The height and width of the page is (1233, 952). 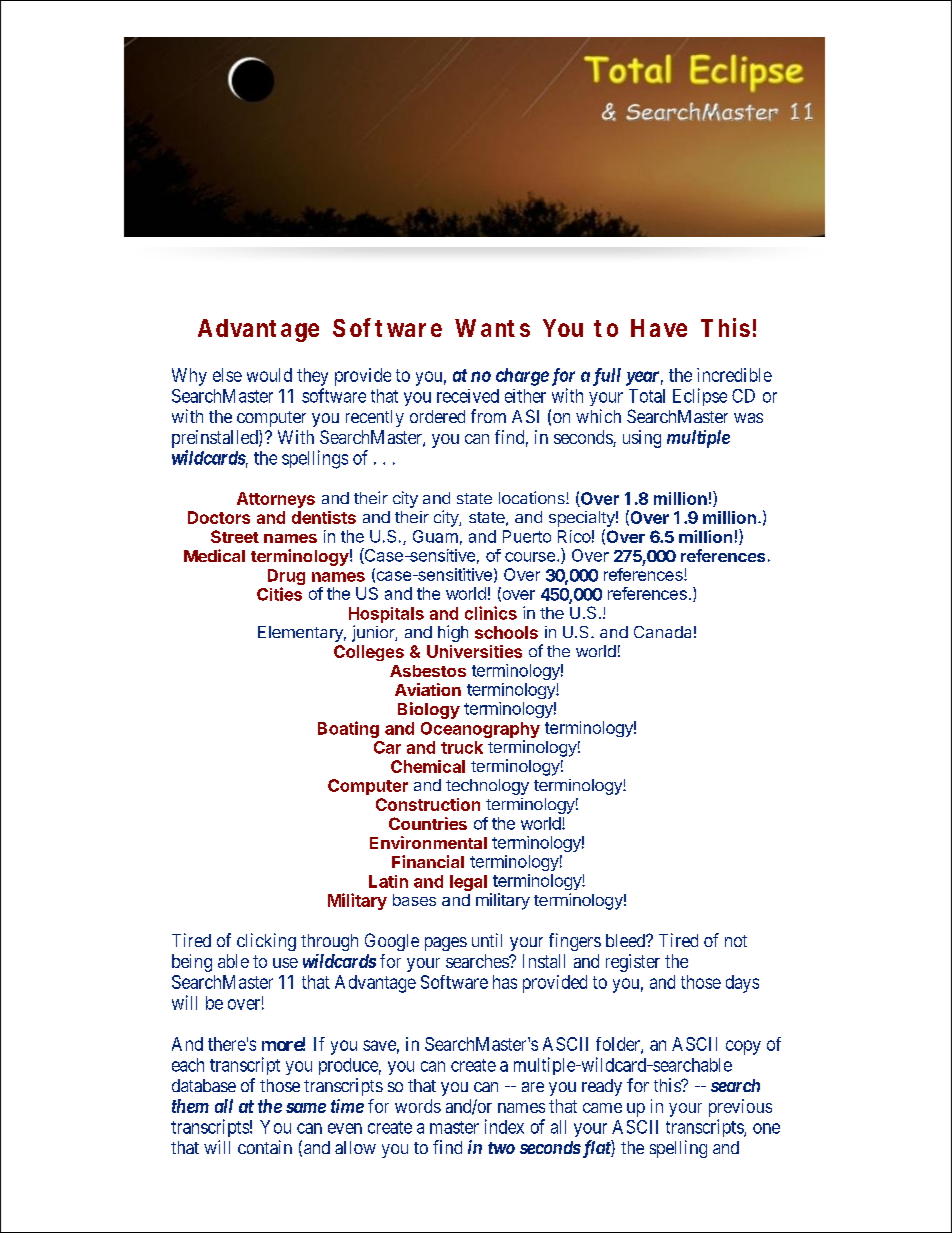 I want to click on Boating, so click(x=348, y=729).
